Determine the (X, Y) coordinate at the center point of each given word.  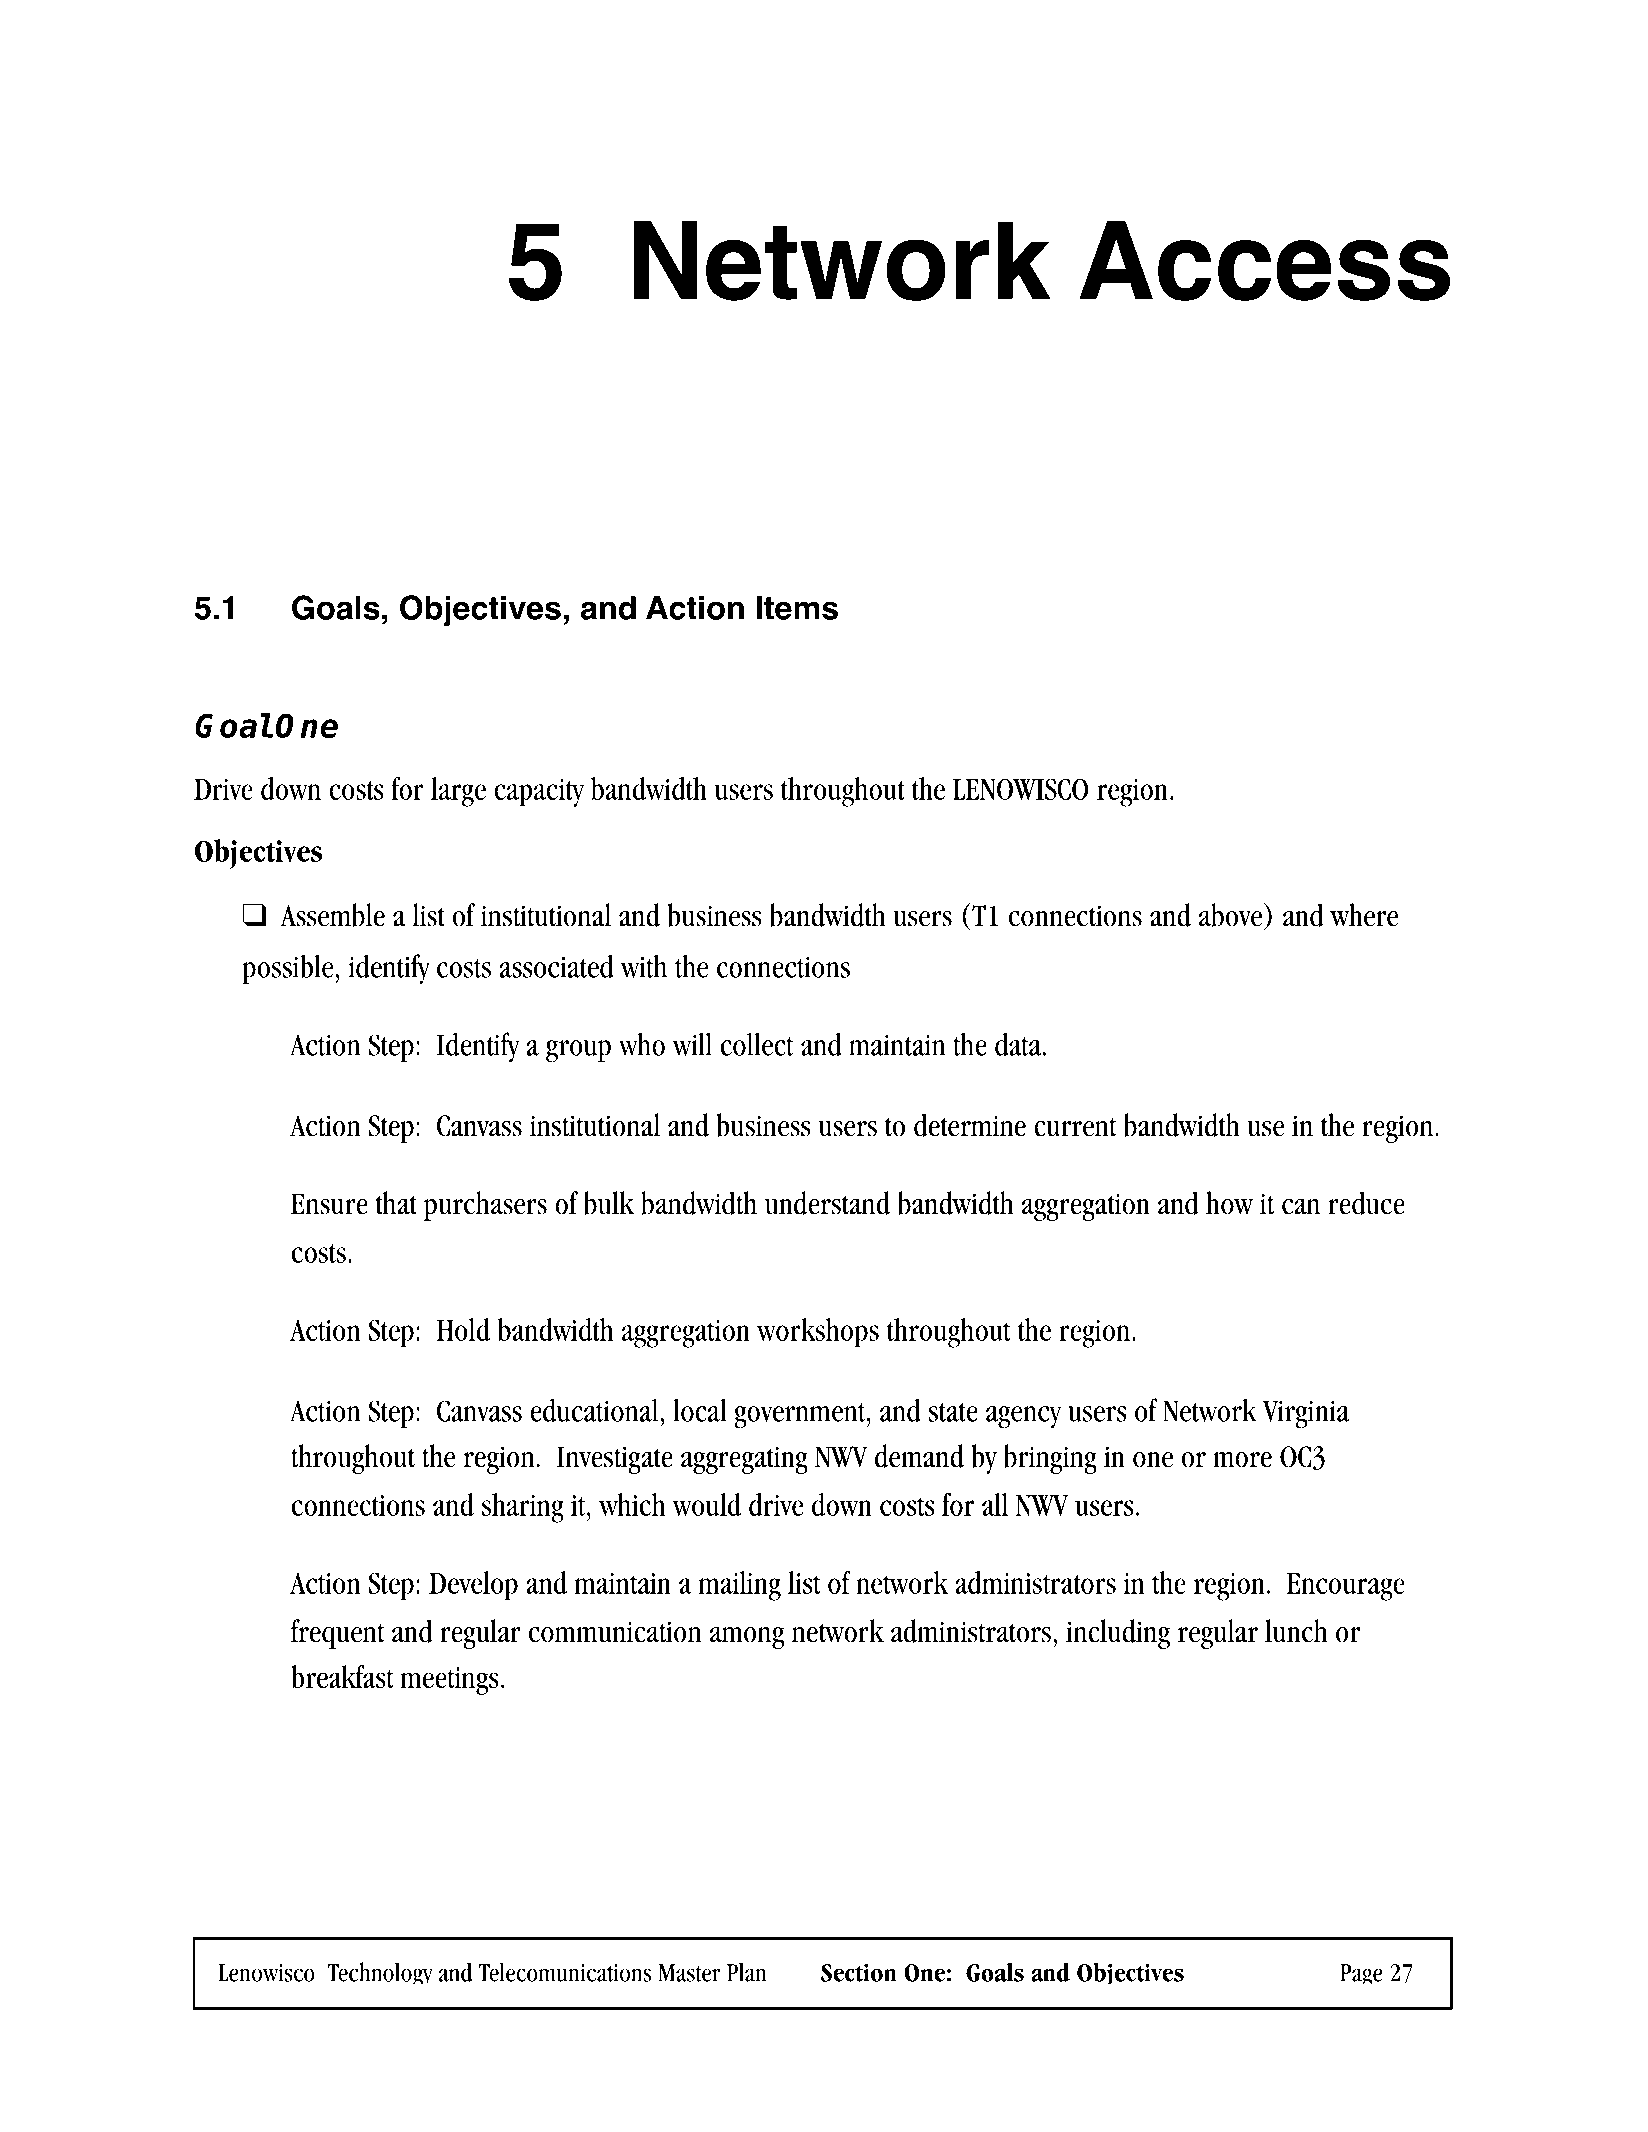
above (1231, 914)
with (643, 966)
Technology (380, 1973)
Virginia (1306, 1414)
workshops (818, 1333)
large (458, 792)
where (1364, 915)
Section (859, 1972)
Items (797, 608)
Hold (463, 1329)
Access (1264, 261)
